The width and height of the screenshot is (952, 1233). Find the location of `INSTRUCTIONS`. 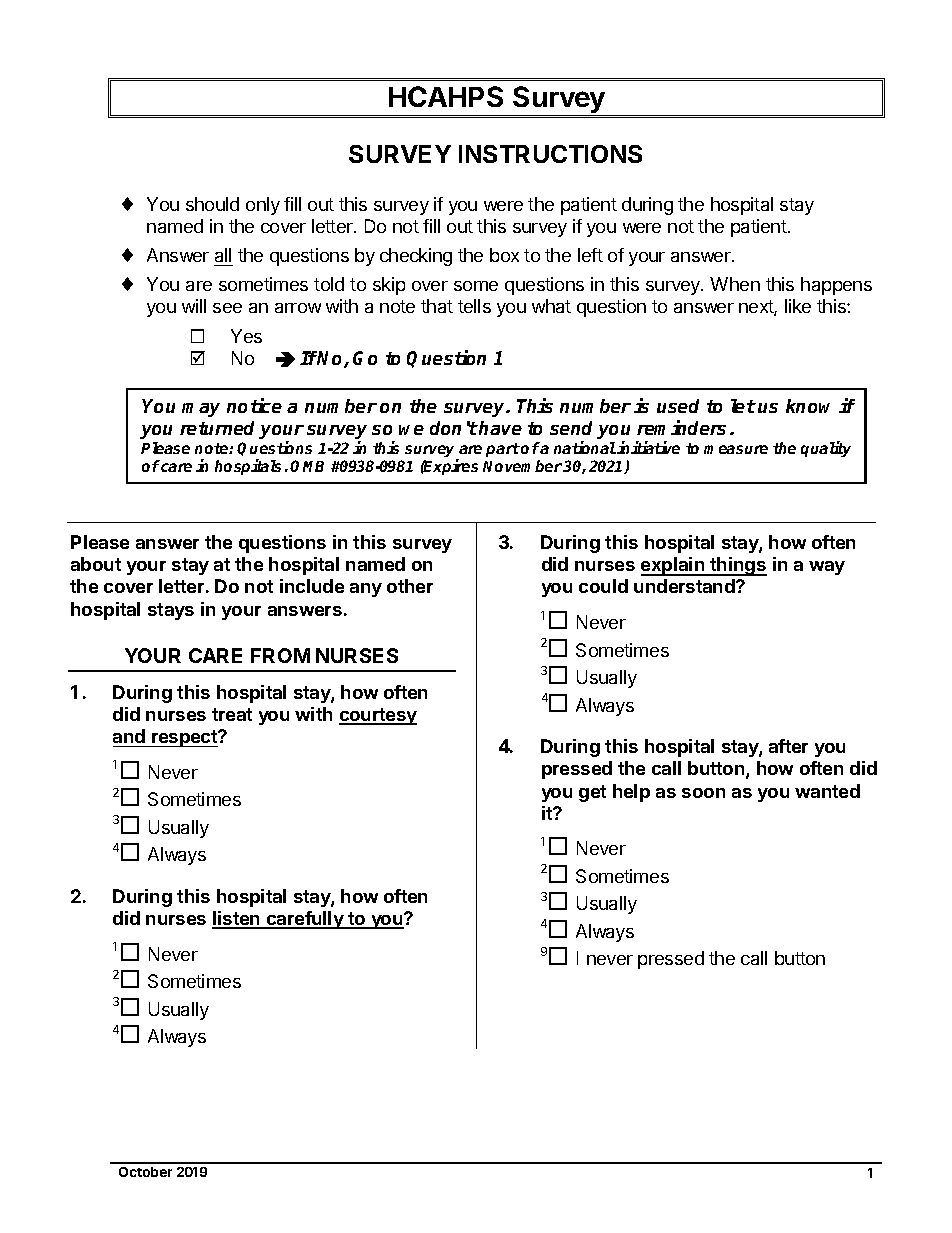

INSTRUCTIONS is located at coordinates (550, 154).
